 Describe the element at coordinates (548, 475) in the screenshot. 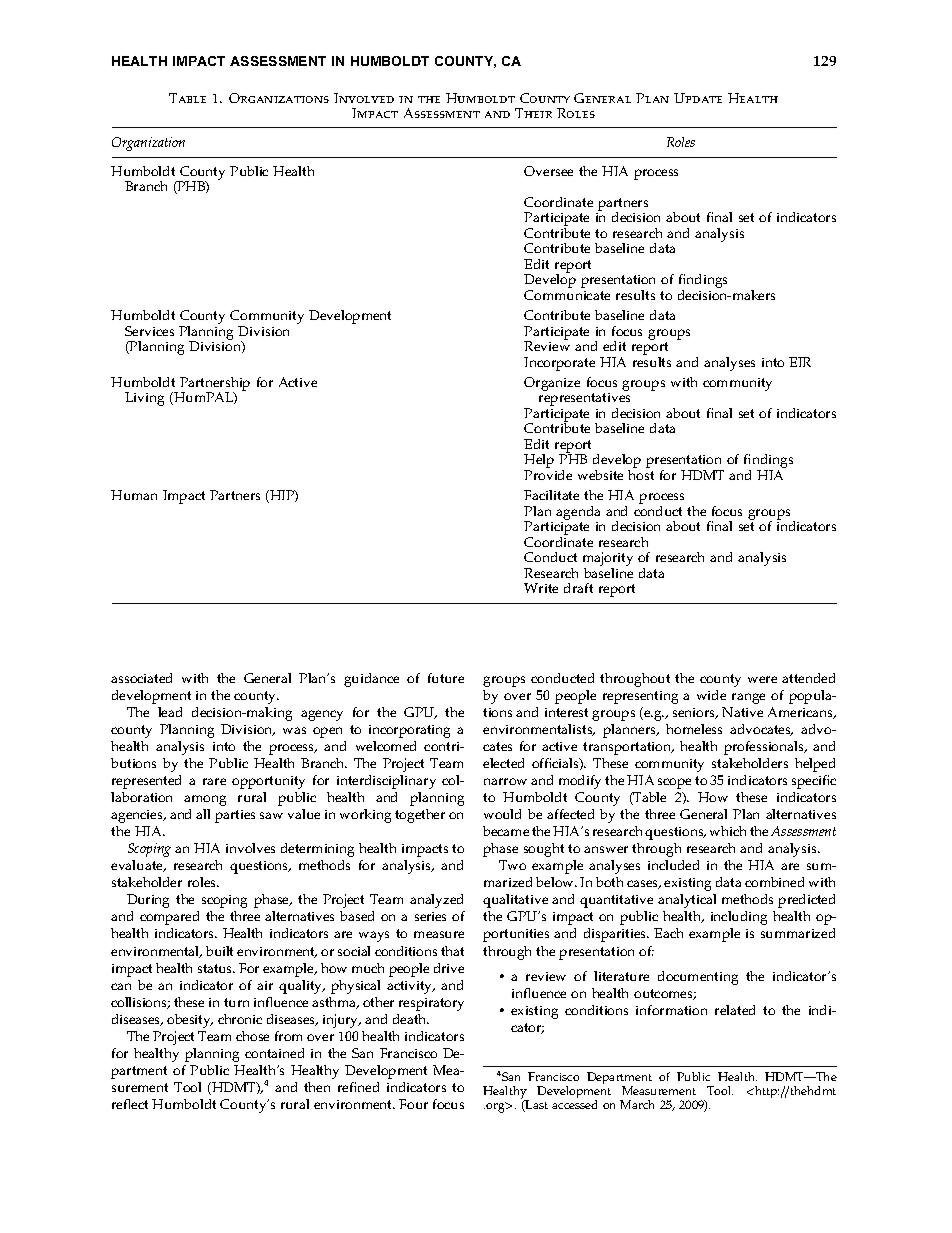

I see `Provide` at that location.
